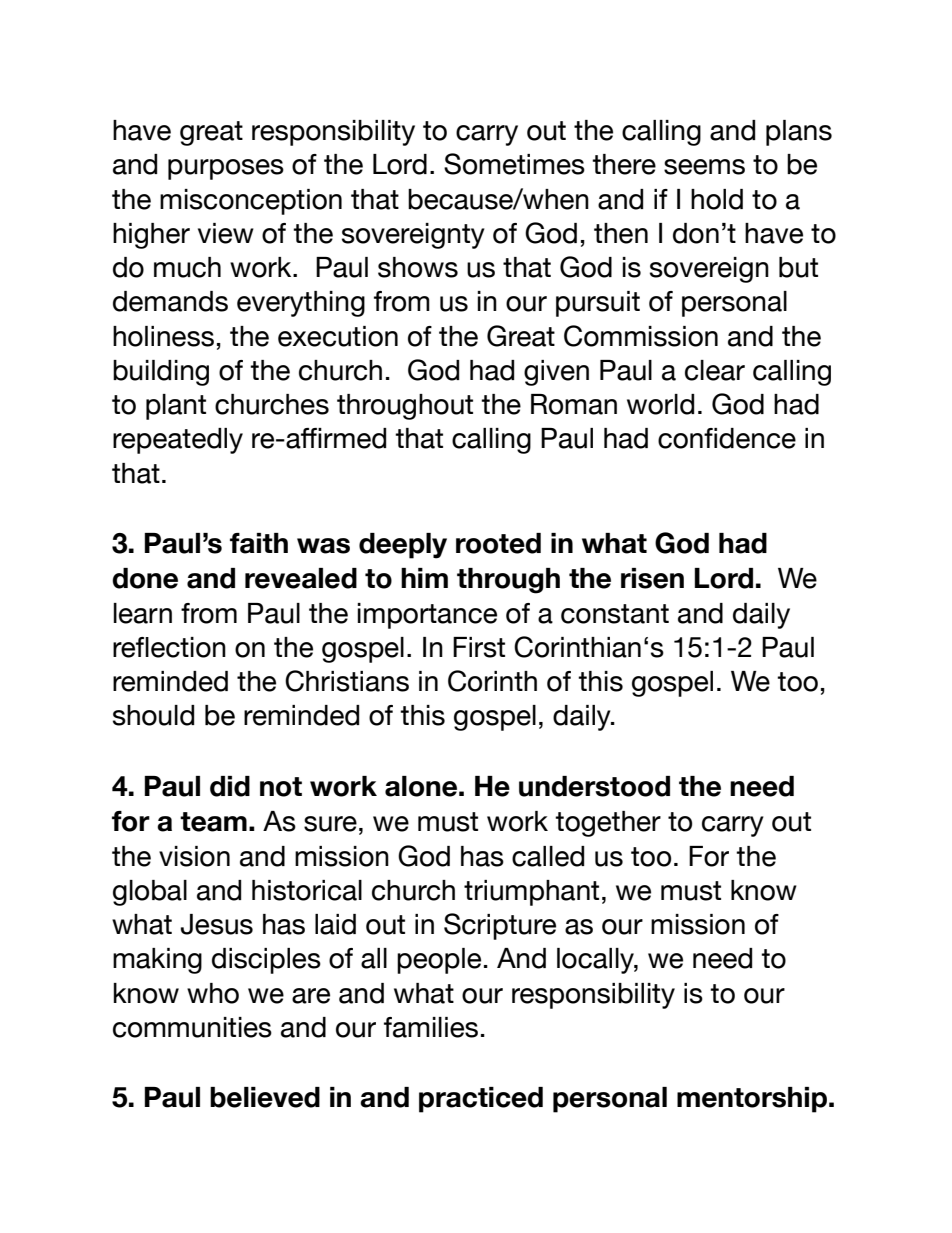 This image has height=1233, width=952. Describe the element at coordinates (230, 786) in the image. I see `did` at that location.
